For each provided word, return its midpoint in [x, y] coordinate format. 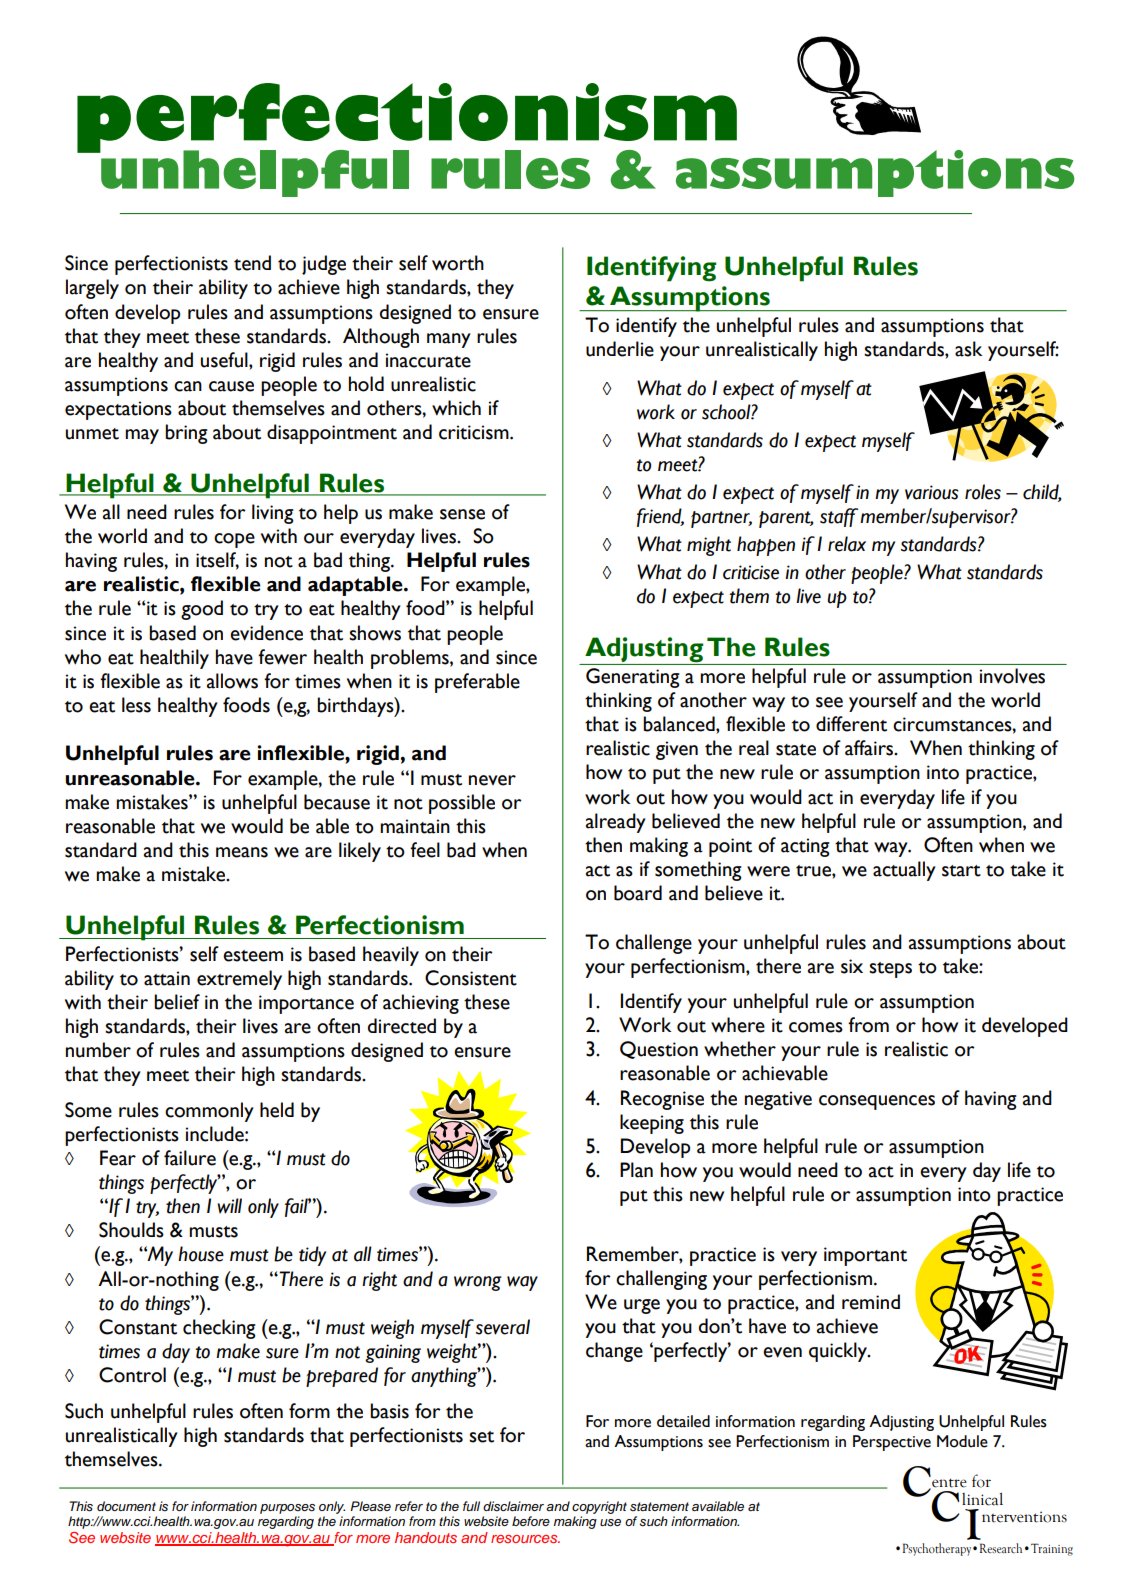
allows [232, 681]
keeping [652, 1124]
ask [968, 349]
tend [252, 263]
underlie [620, 349]
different [851, 724]
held [277, 1110]
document [126, 1506]
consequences [877, 1102]
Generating [633, 678]
